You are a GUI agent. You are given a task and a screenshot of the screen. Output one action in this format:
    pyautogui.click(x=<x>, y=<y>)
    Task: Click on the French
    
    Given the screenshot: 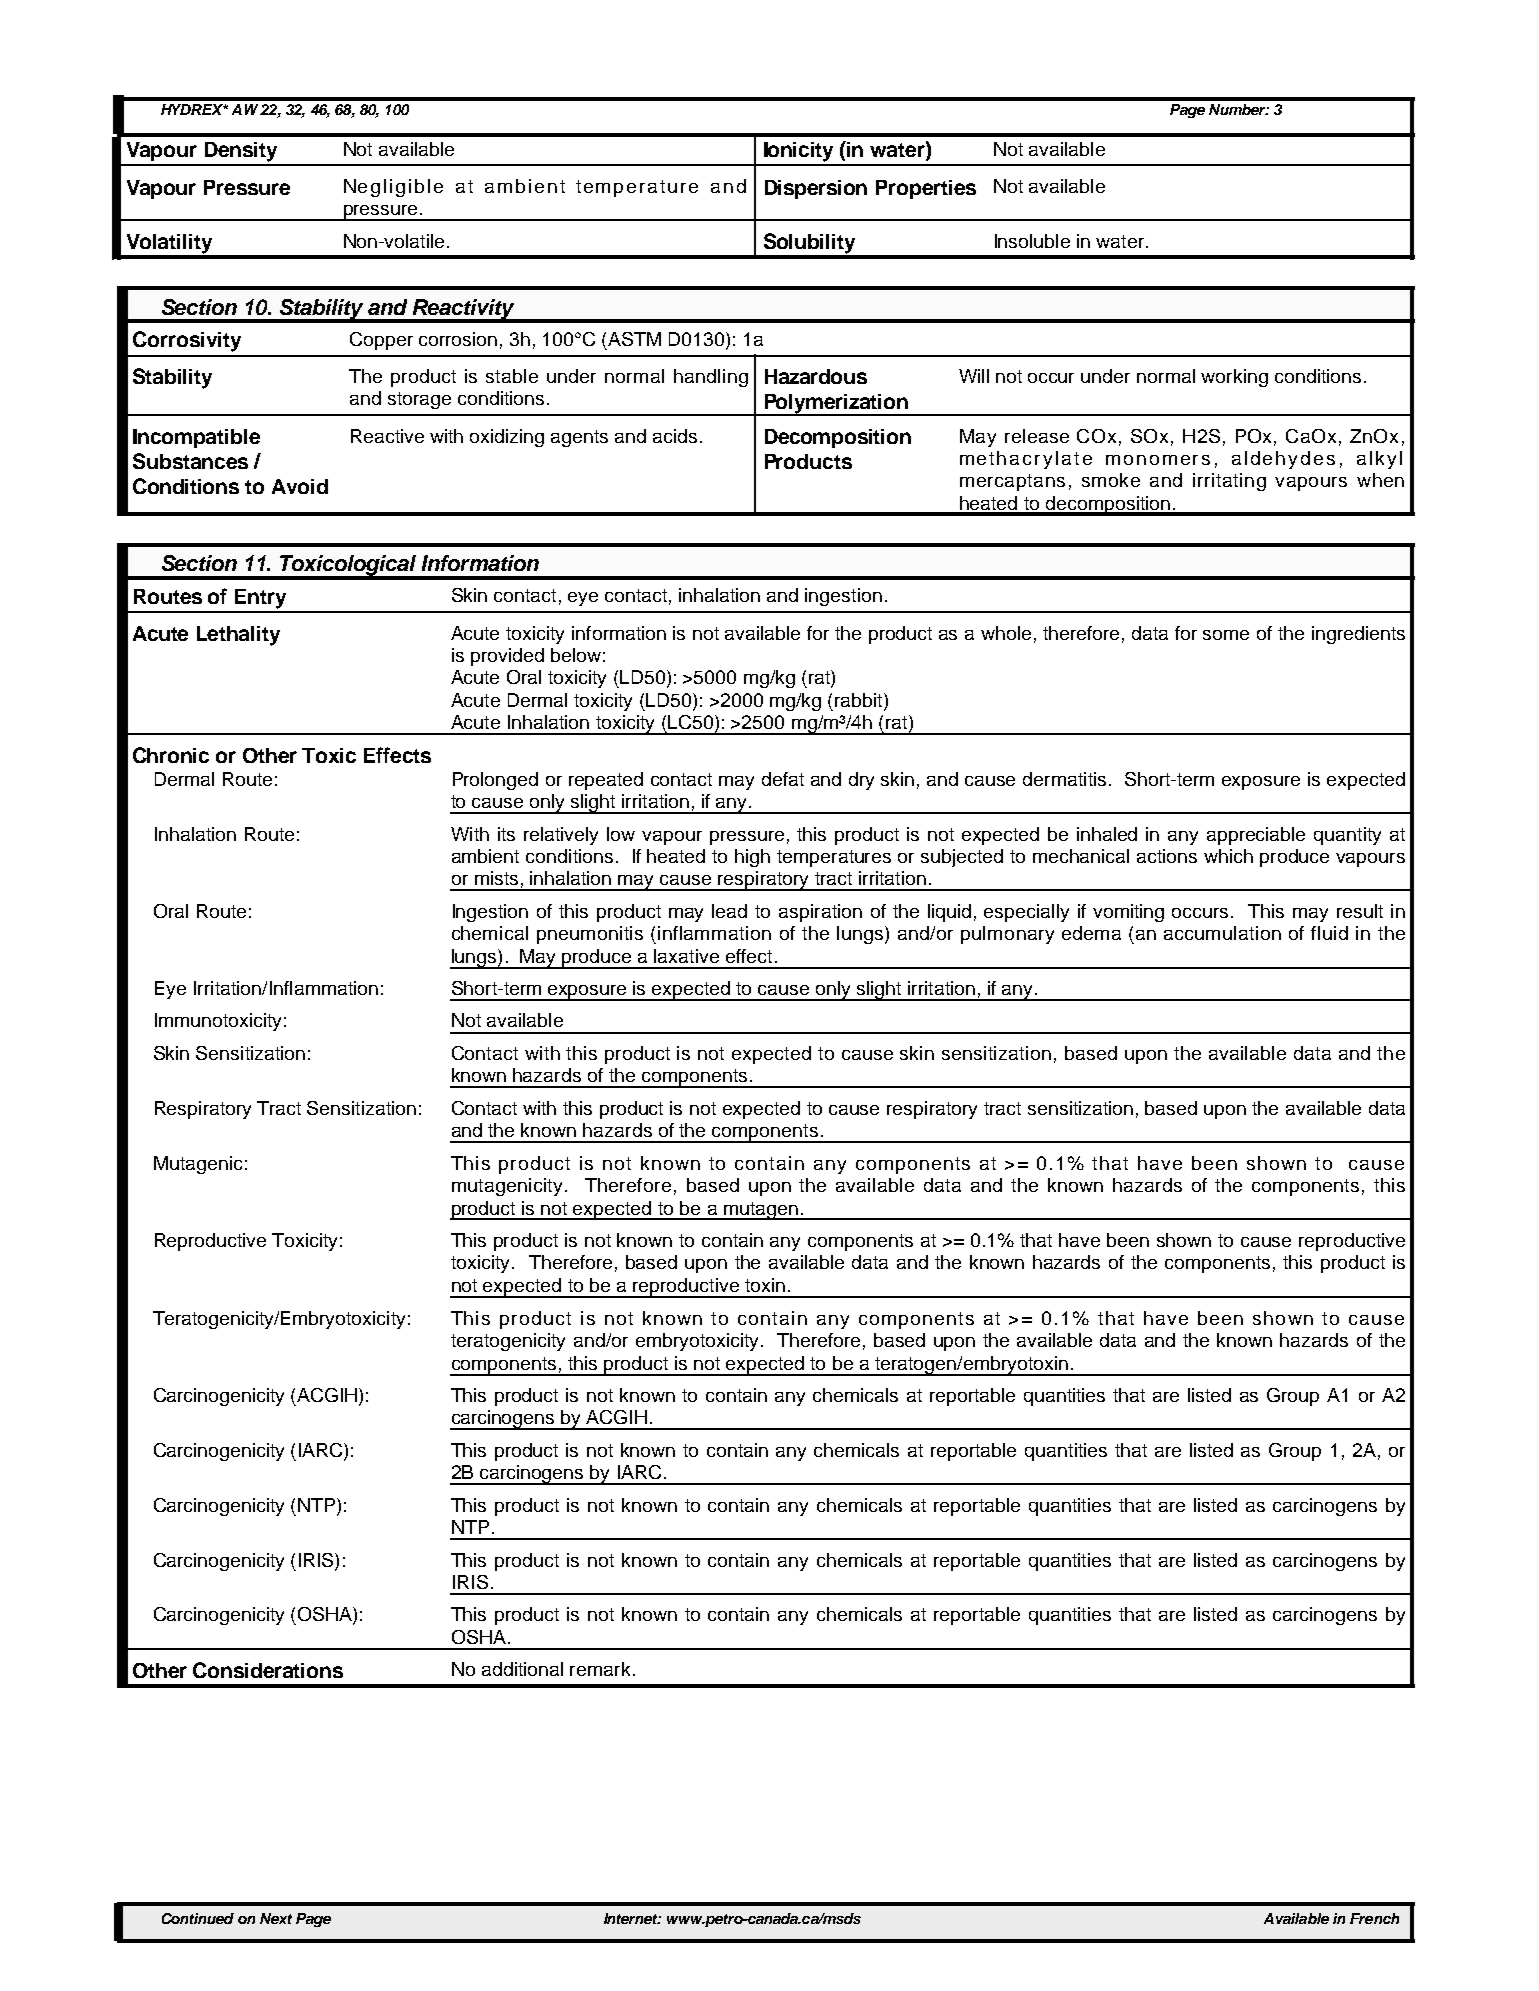 What is the action you would take?
    pyautogui.click(x=1374, y=1918)
